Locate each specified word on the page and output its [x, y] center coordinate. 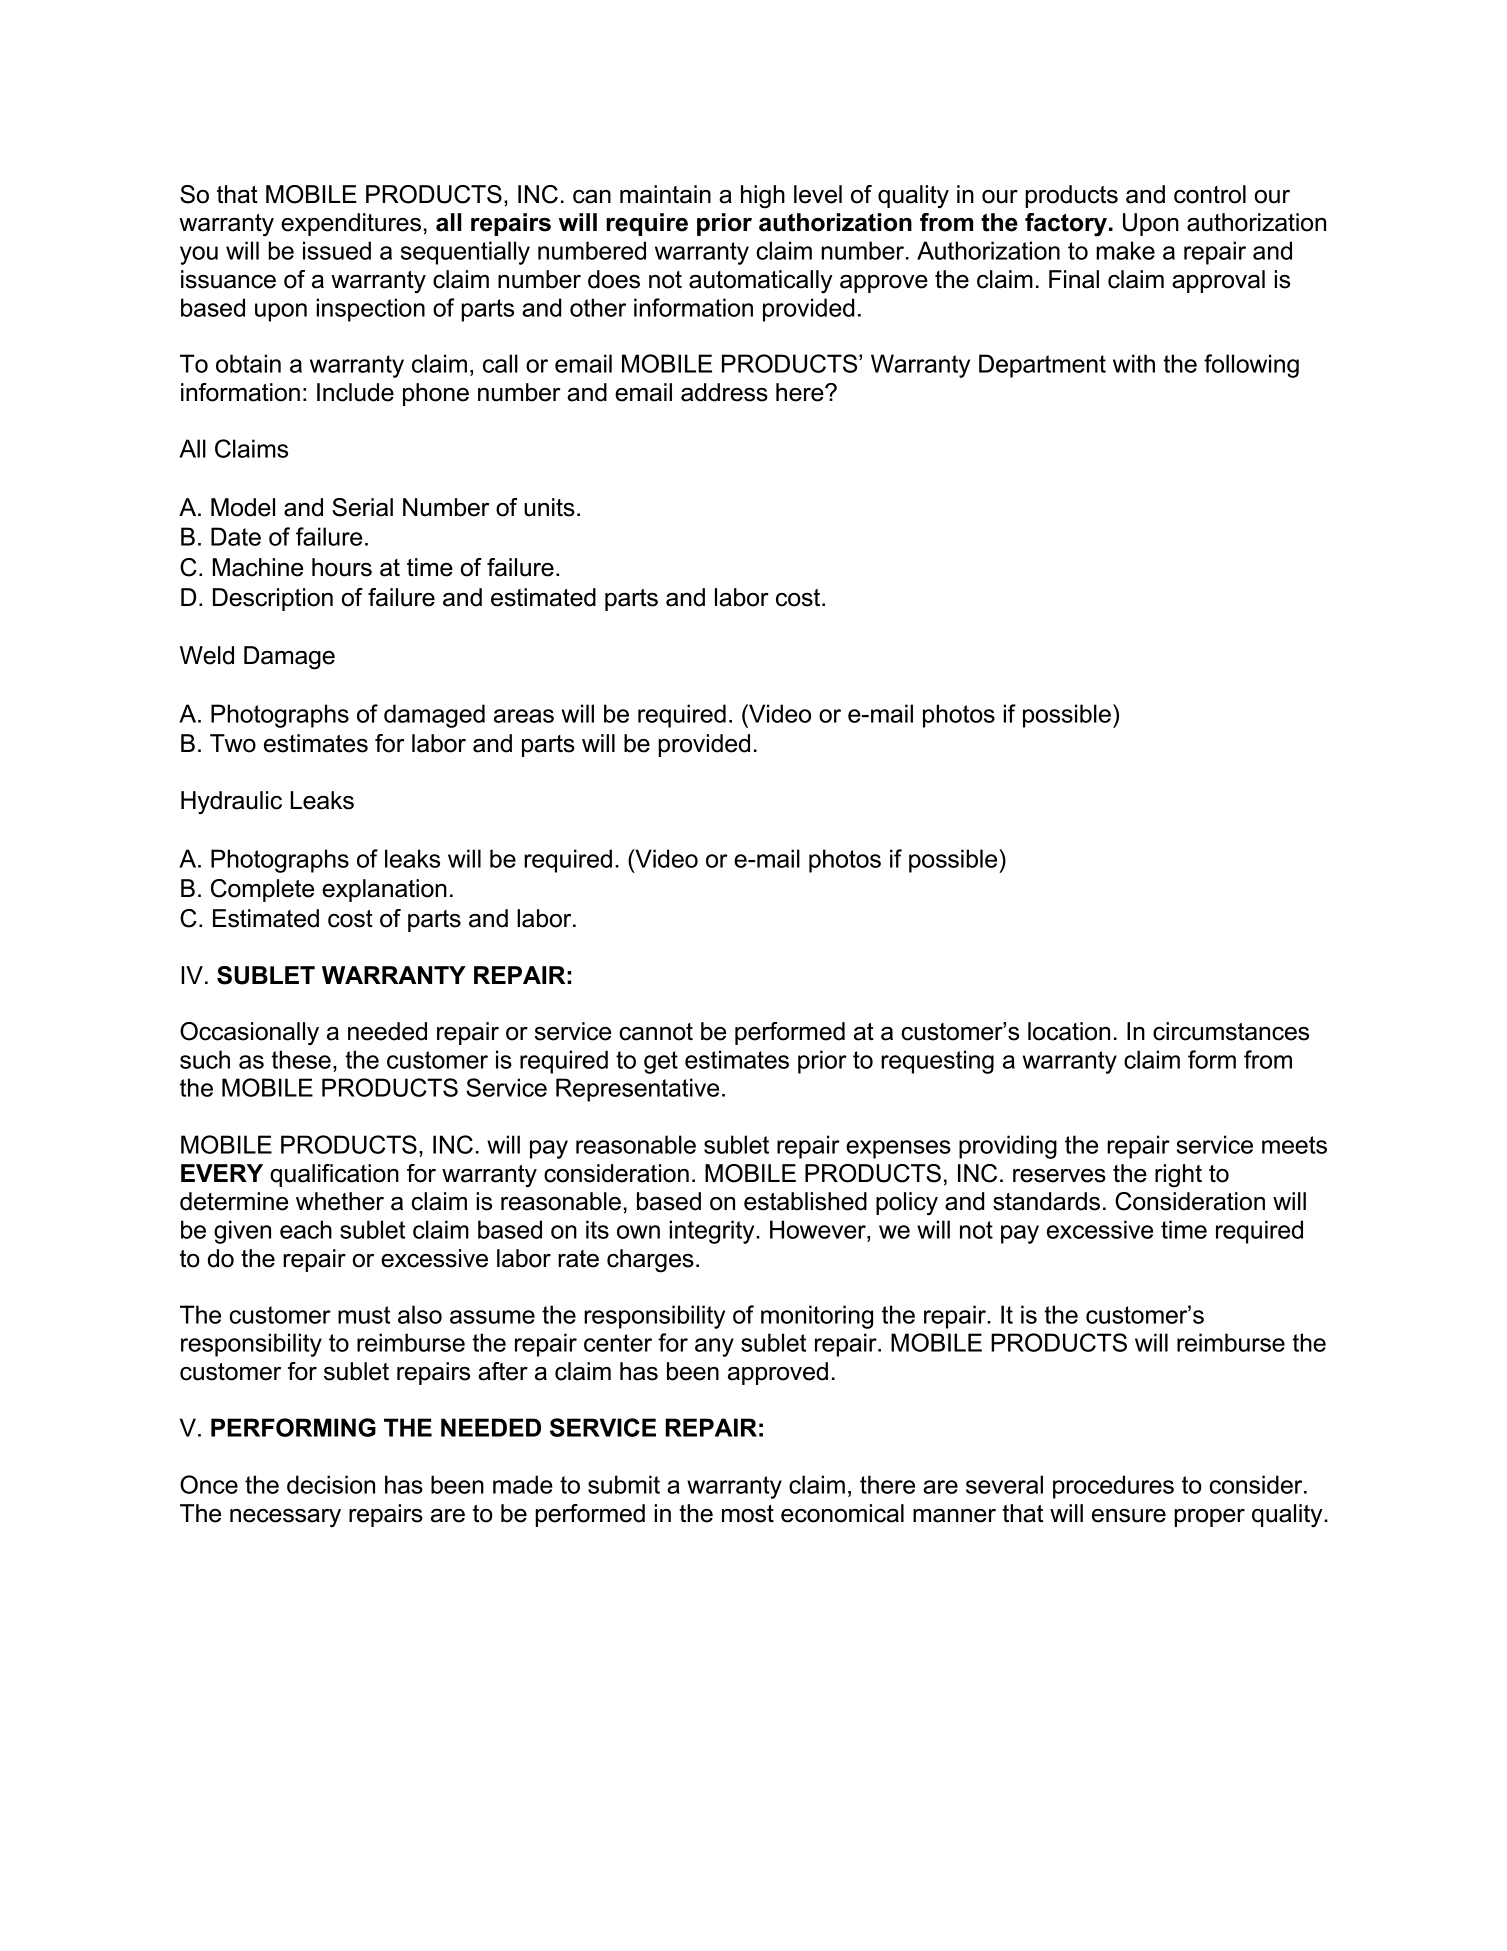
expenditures [351, 224]
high [763, 197]
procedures [1113, 1487]
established [805, 1201]
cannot [656, 1032]
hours [342, 567]
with [1134, 363]
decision [331, 1484]
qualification [334, 1175]
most [748, 1514]
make [1125, 250]
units [549, 507]
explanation [384, 890]
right [1178, 1176]
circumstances [1231, 1031]
